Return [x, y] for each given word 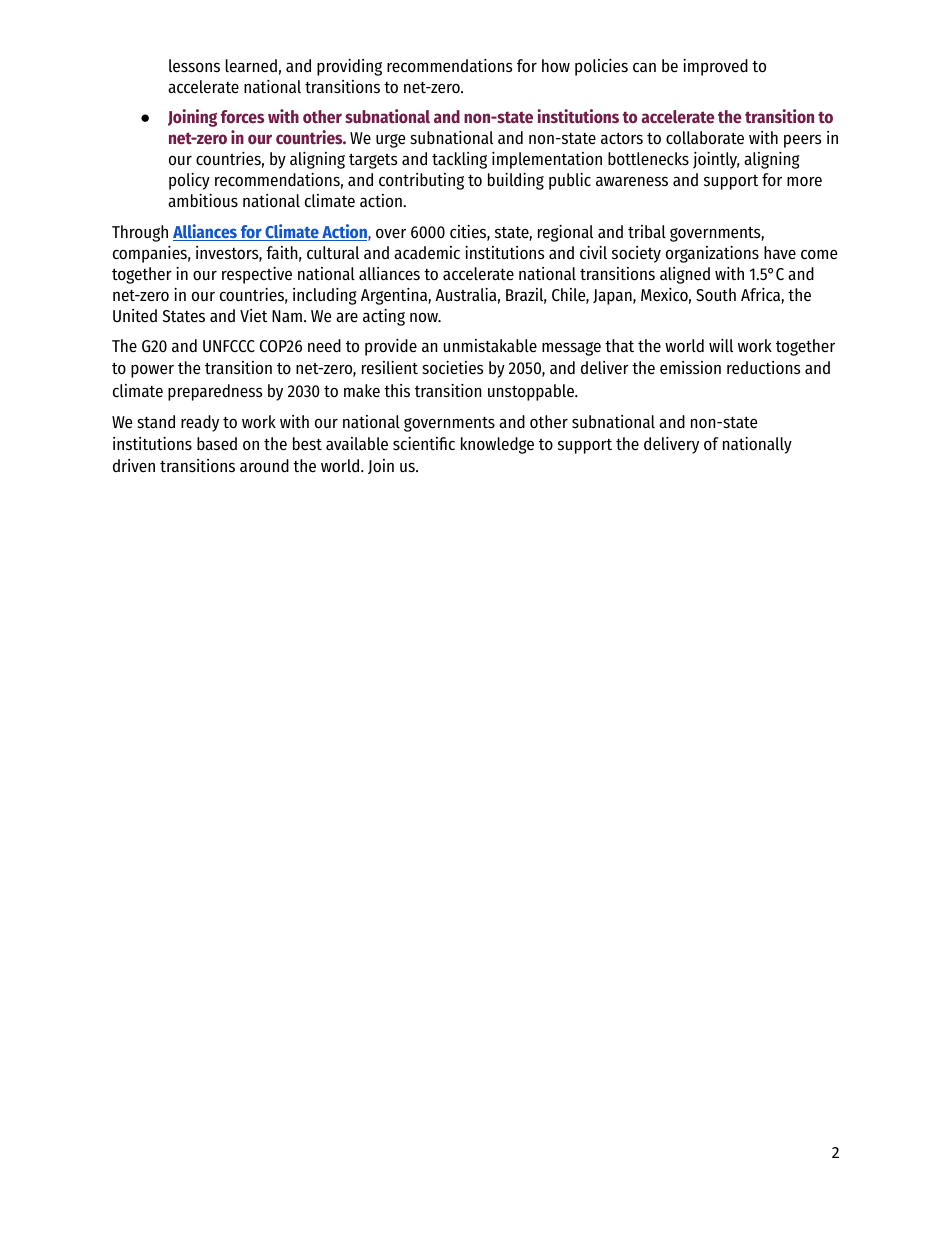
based [217, 444]
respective [257, 275]
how [556, 65]
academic [427, 252]
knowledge [497, 445]
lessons [194, 66]
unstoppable [532, 392]
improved [715, 67]
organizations [712, 254]
